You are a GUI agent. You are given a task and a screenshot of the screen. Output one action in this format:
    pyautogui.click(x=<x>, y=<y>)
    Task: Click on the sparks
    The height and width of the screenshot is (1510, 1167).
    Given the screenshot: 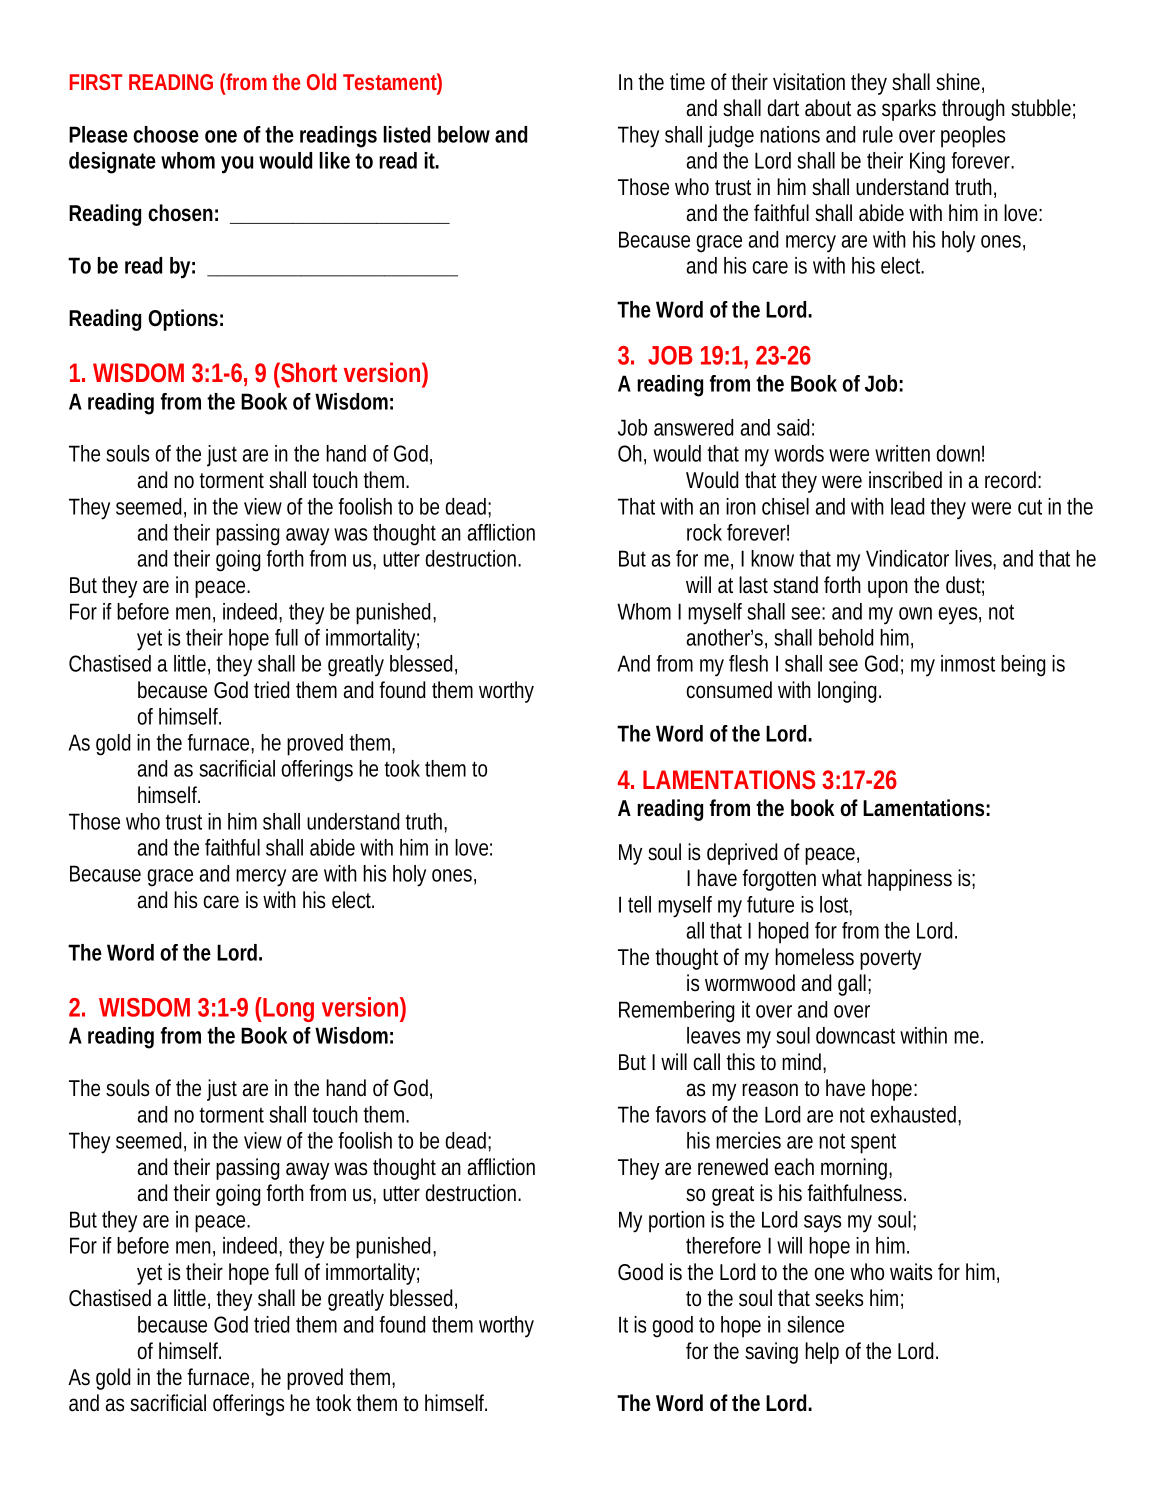 What is the action you would take?
    pyautogui.click(x=909, y=110)
